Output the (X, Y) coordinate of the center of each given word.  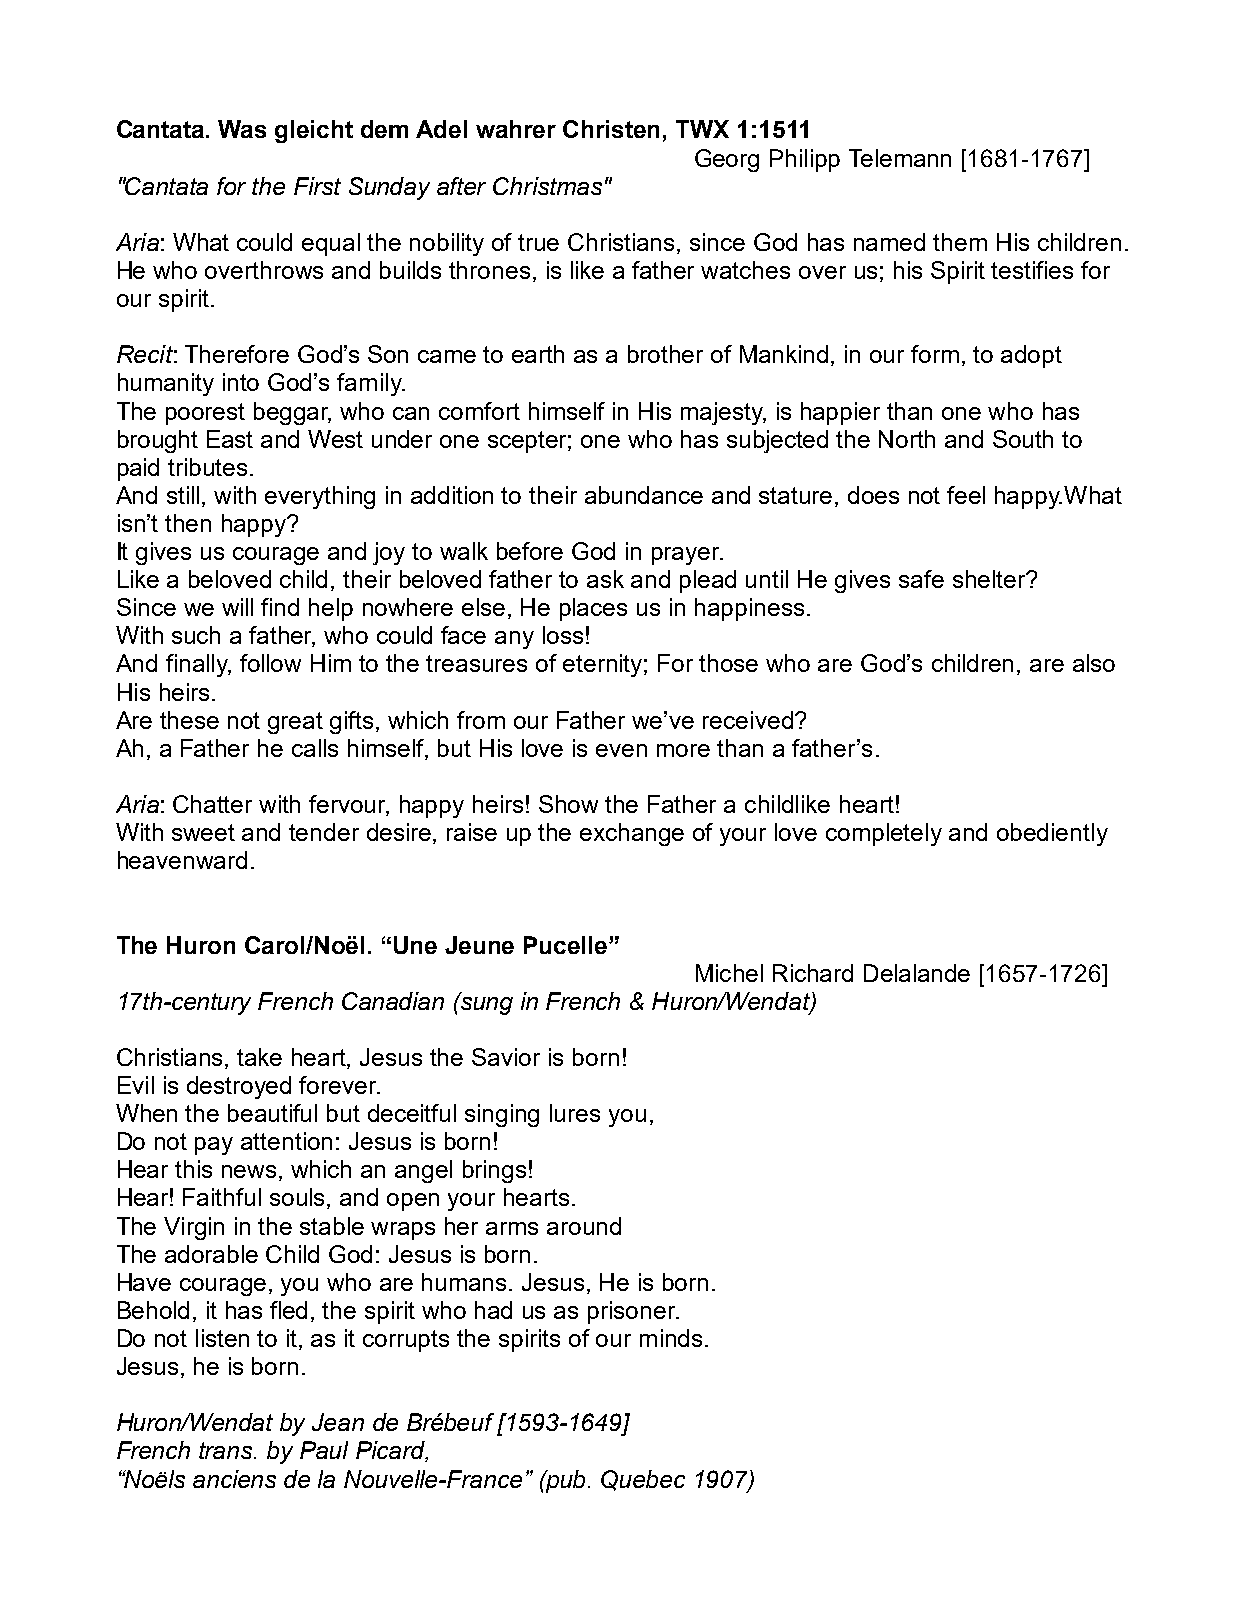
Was (242, 129)
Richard (813, 973)
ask (605, 579)
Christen (611, 129)
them (960, 242)
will (237, 607)
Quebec (643, 1480)
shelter (990, 579)
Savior (506, 1057)
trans (227, 1450)
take (259, 1057)
